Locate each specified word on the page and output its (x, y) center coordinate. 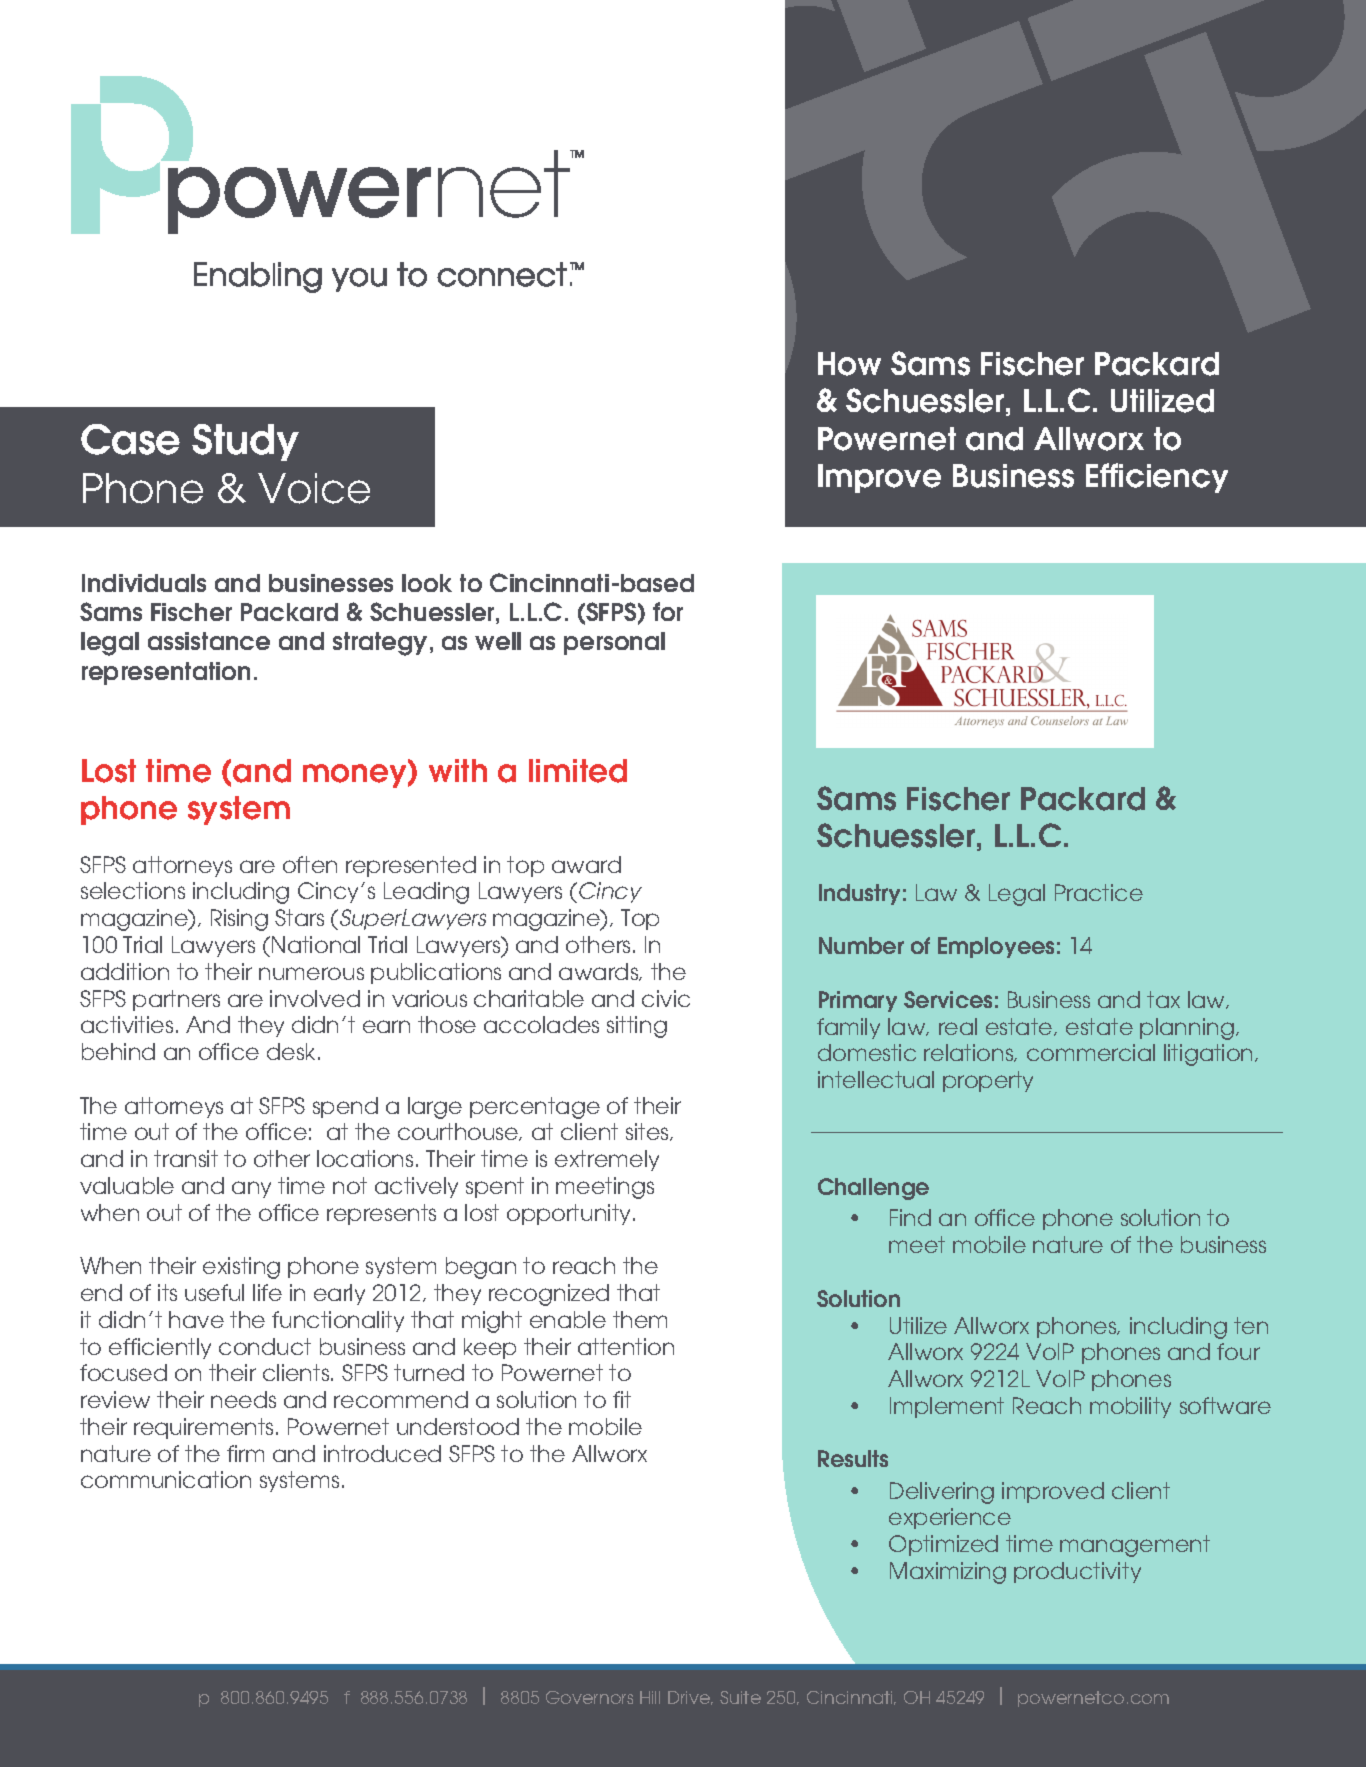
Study (245, 442)
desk (293, 1051)
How (849, 364)
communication (166, 1479)
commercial (1091, 1052)
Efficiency (1157, 478)
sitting (637, 1027)
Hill (650, 1697)
